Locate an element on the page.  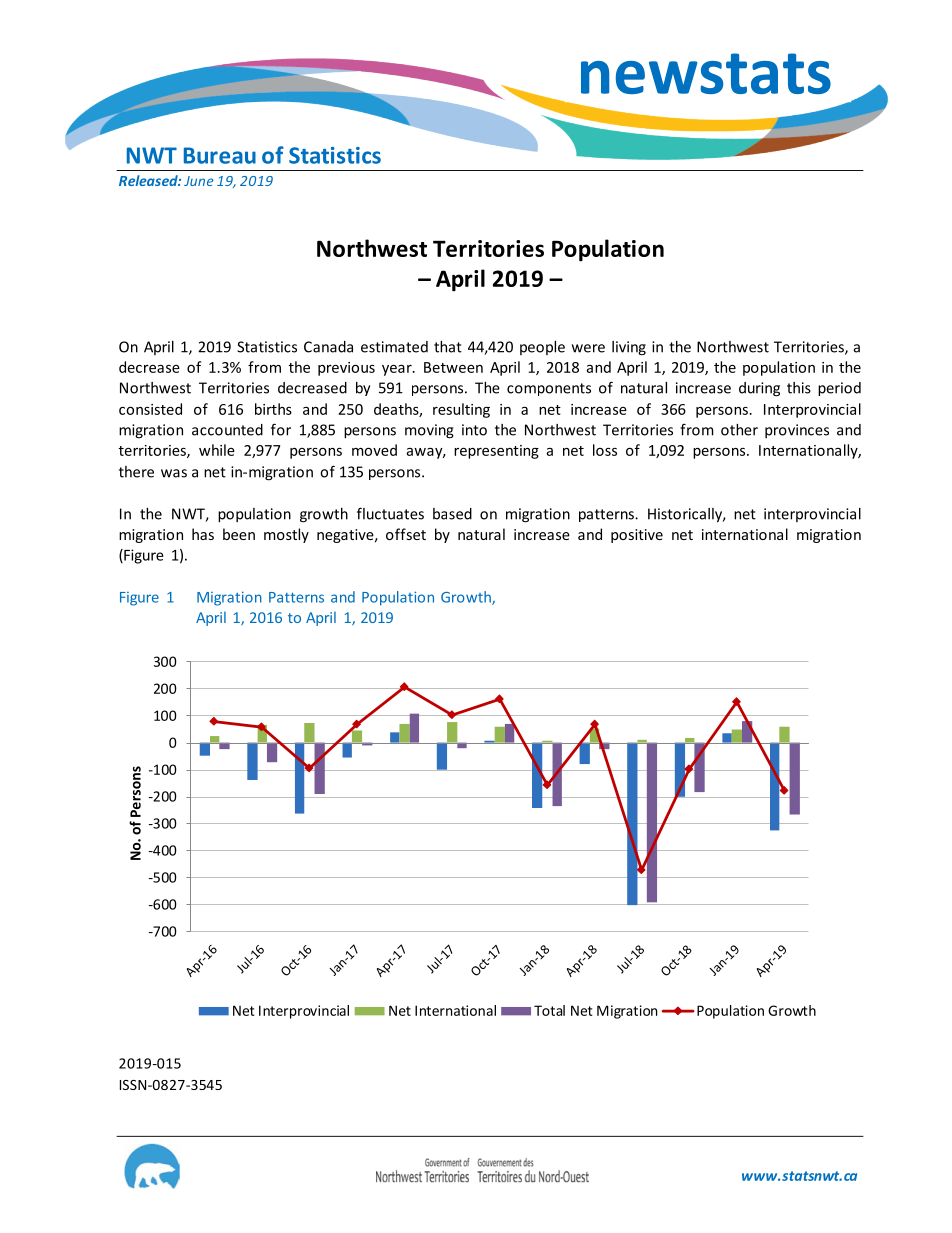
Total is located at coordinates (549, 1010).
